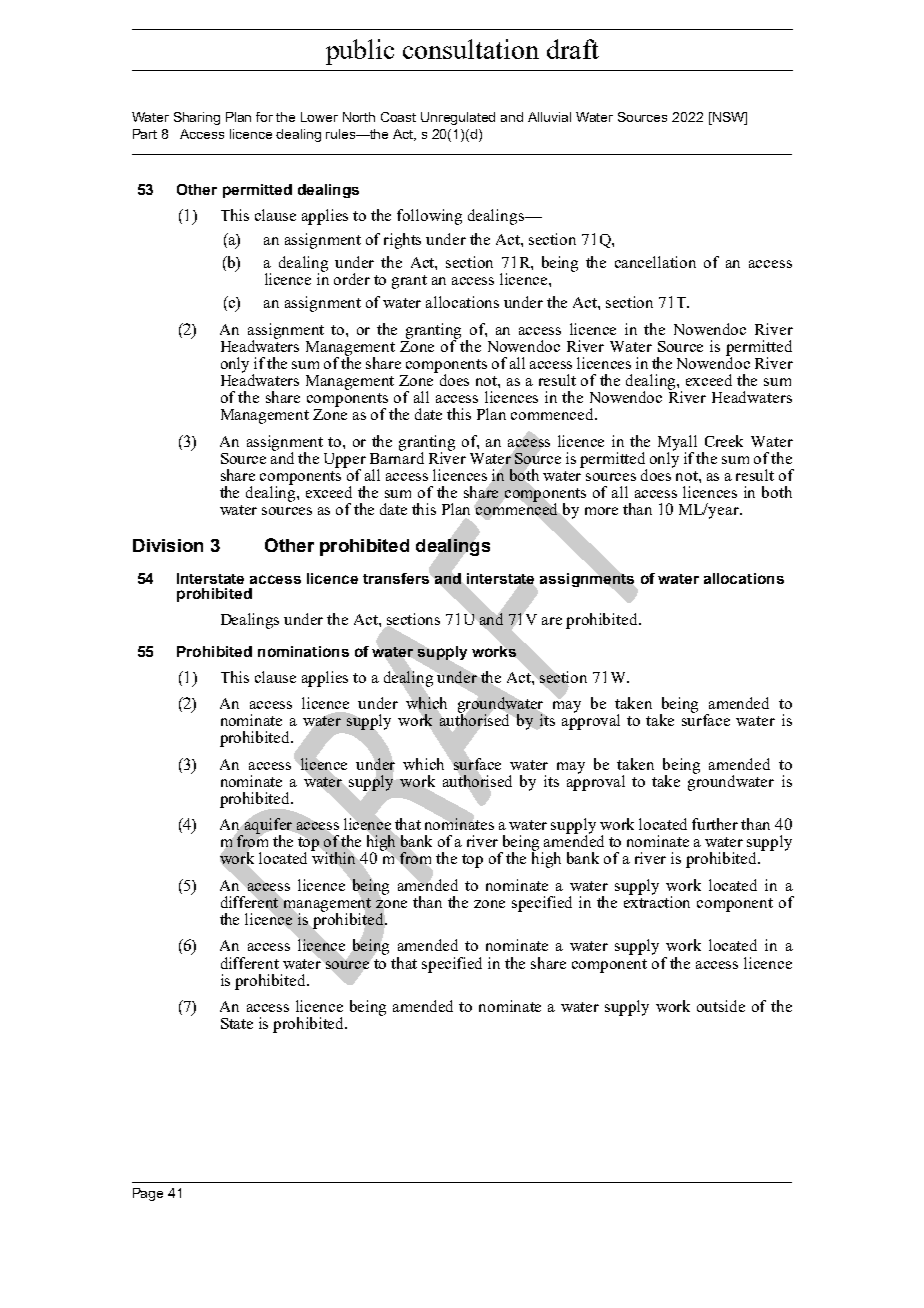 The image size is (924, 1308). Describe the element at coordinates (657, 901) in the image. I see `extraction` at that location.
